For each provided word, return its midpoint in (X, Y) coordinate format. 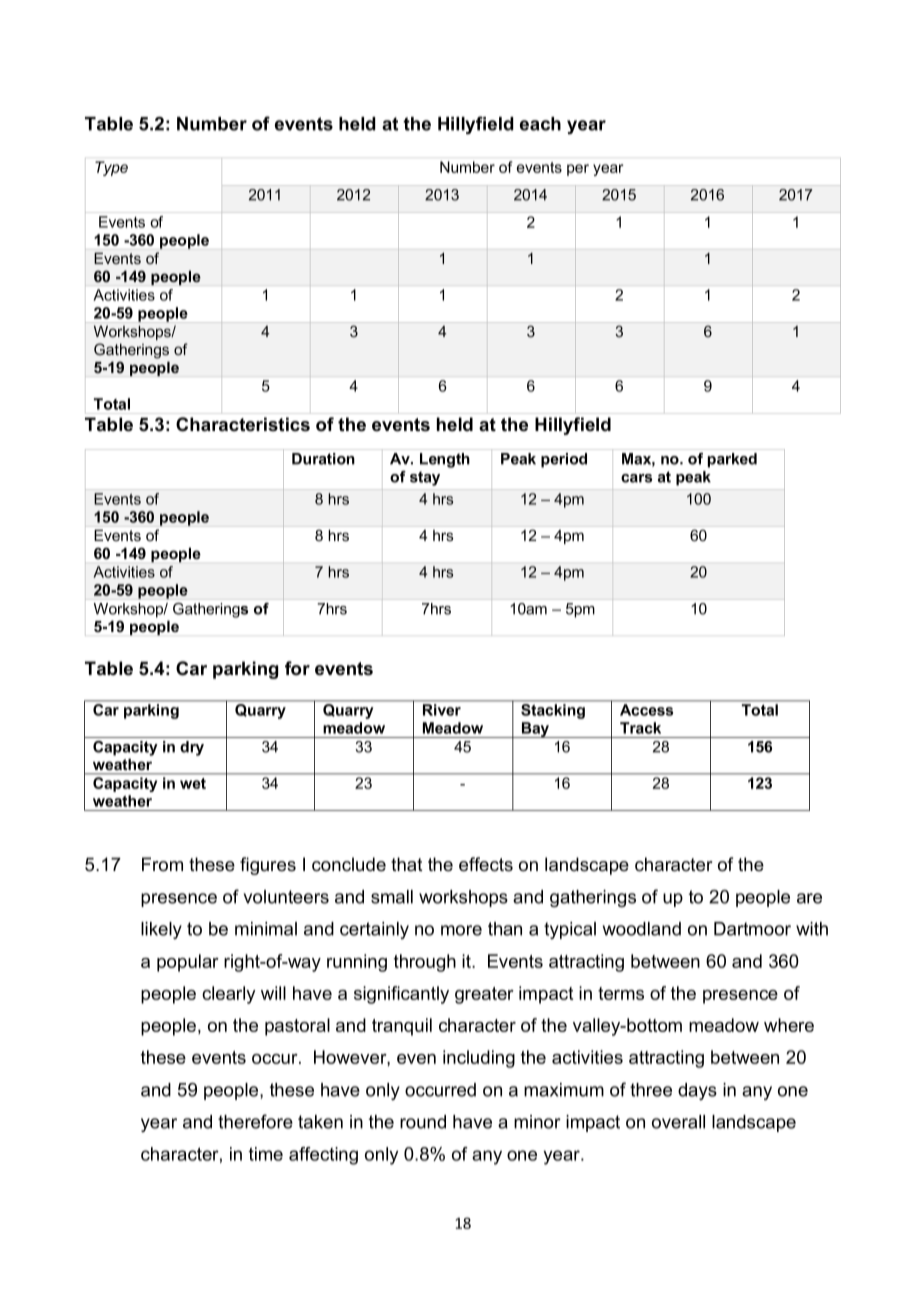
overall (678, 1122)
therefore (255, 1121)
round (423, 1122)
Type (111, 168)
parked (732, 460)
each (540, 124)
